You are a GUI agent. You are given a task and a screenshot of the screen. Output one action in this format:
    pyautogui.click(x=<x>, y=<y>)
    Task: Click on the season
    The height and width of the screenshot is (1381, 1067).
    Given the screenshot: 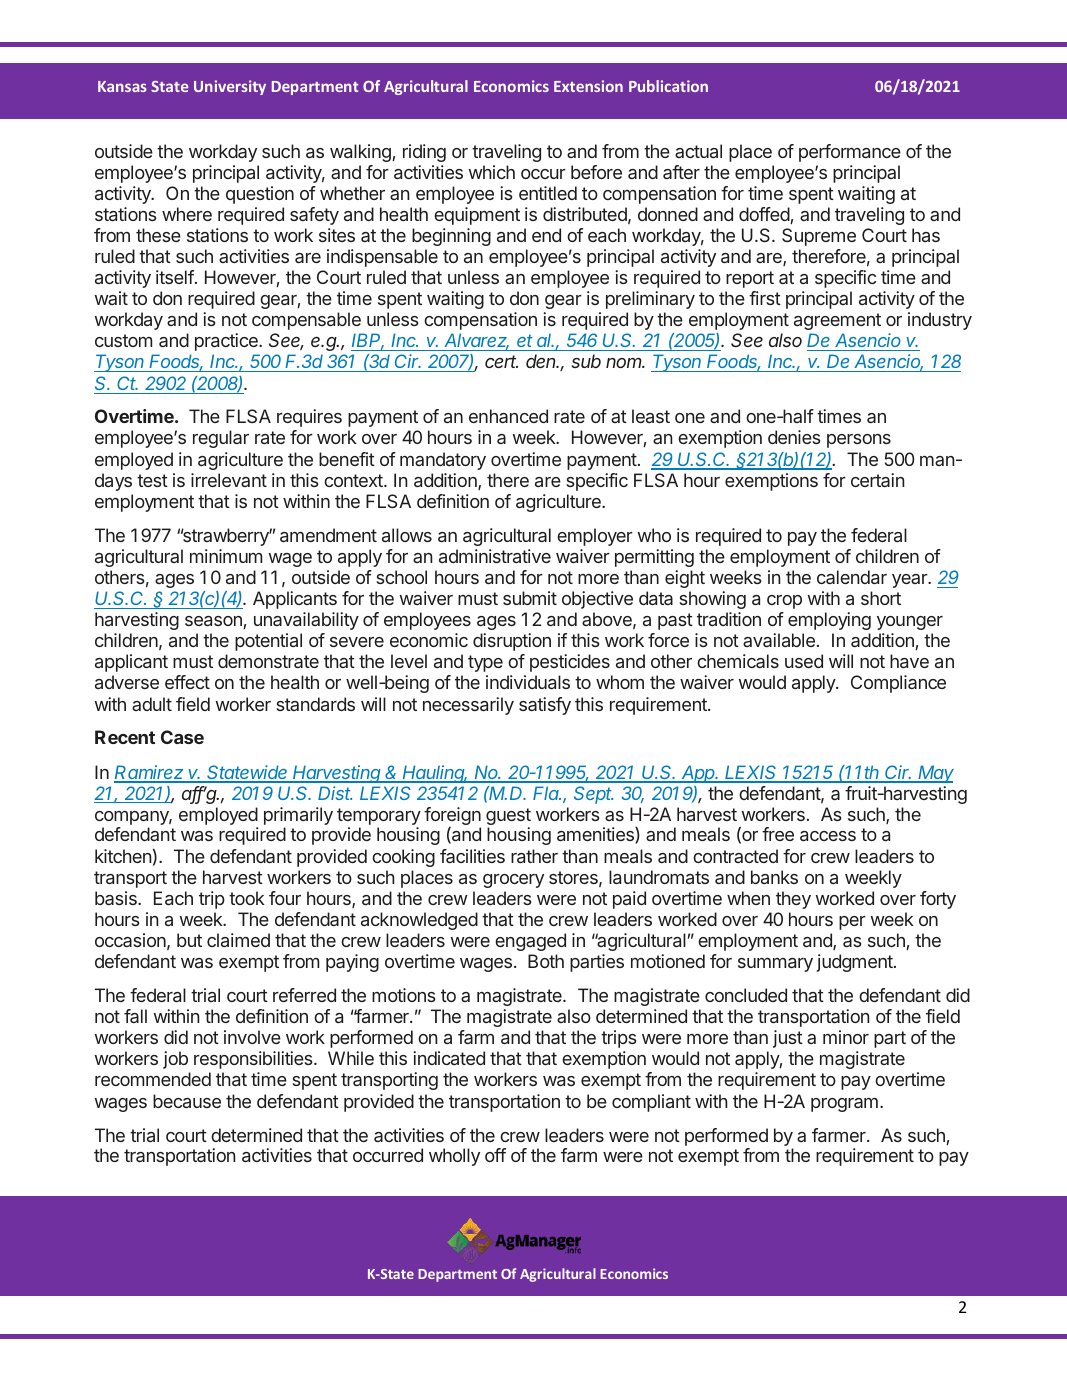 What is the action you would take?
    pyautogui.click(x=214, y=622)
